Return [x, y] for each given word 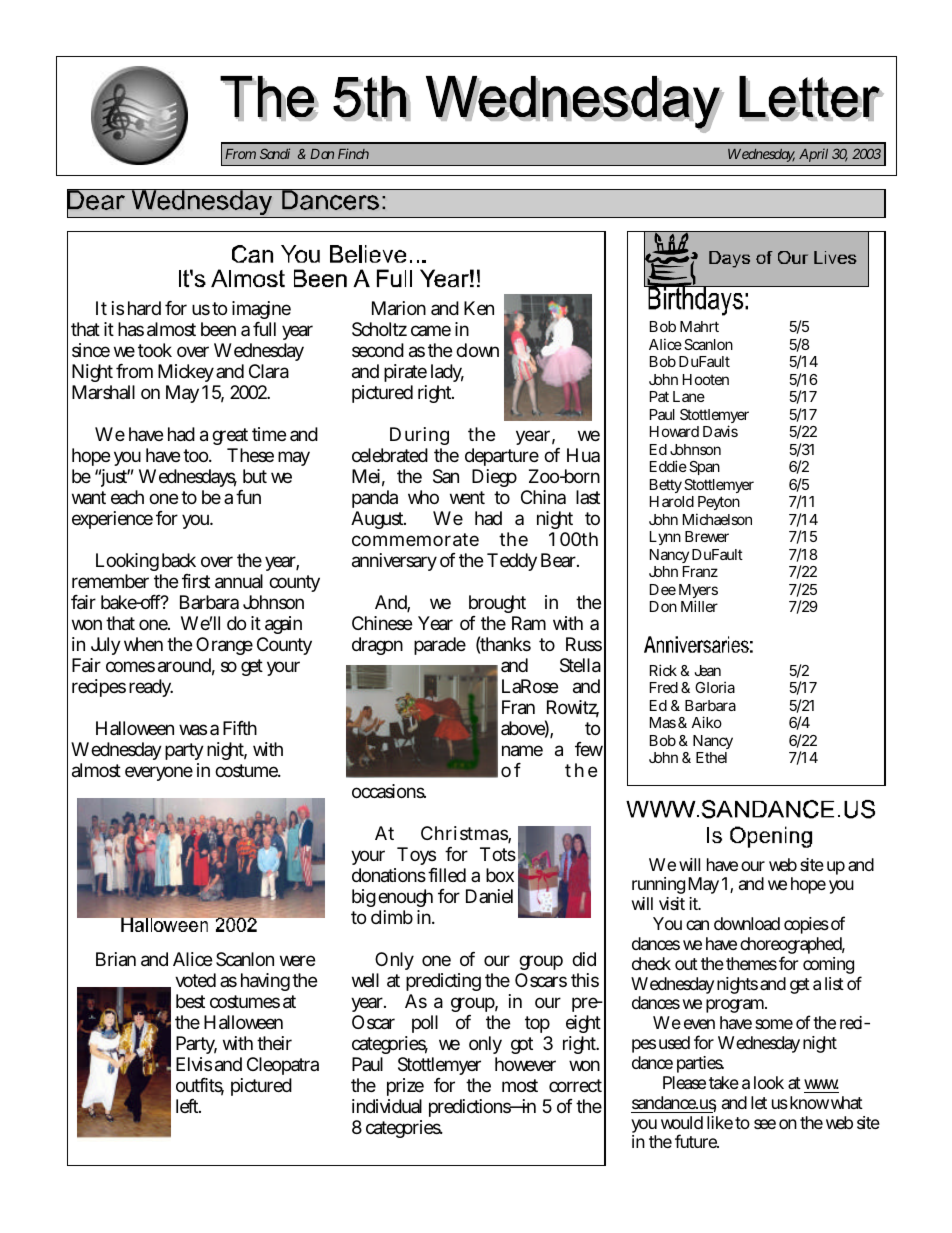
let [759, 1102]
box [500, 875]
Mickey [186, 375]
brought [497, 606]
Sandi [275, 153]
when [143, 644]
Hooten [706, 379]
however [525, 1064]
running [658, 887]
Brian [116, 959]
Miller [699, 606]
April [813, 157]
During [419, 438]
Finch [353, 153]
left [188, 1106]
